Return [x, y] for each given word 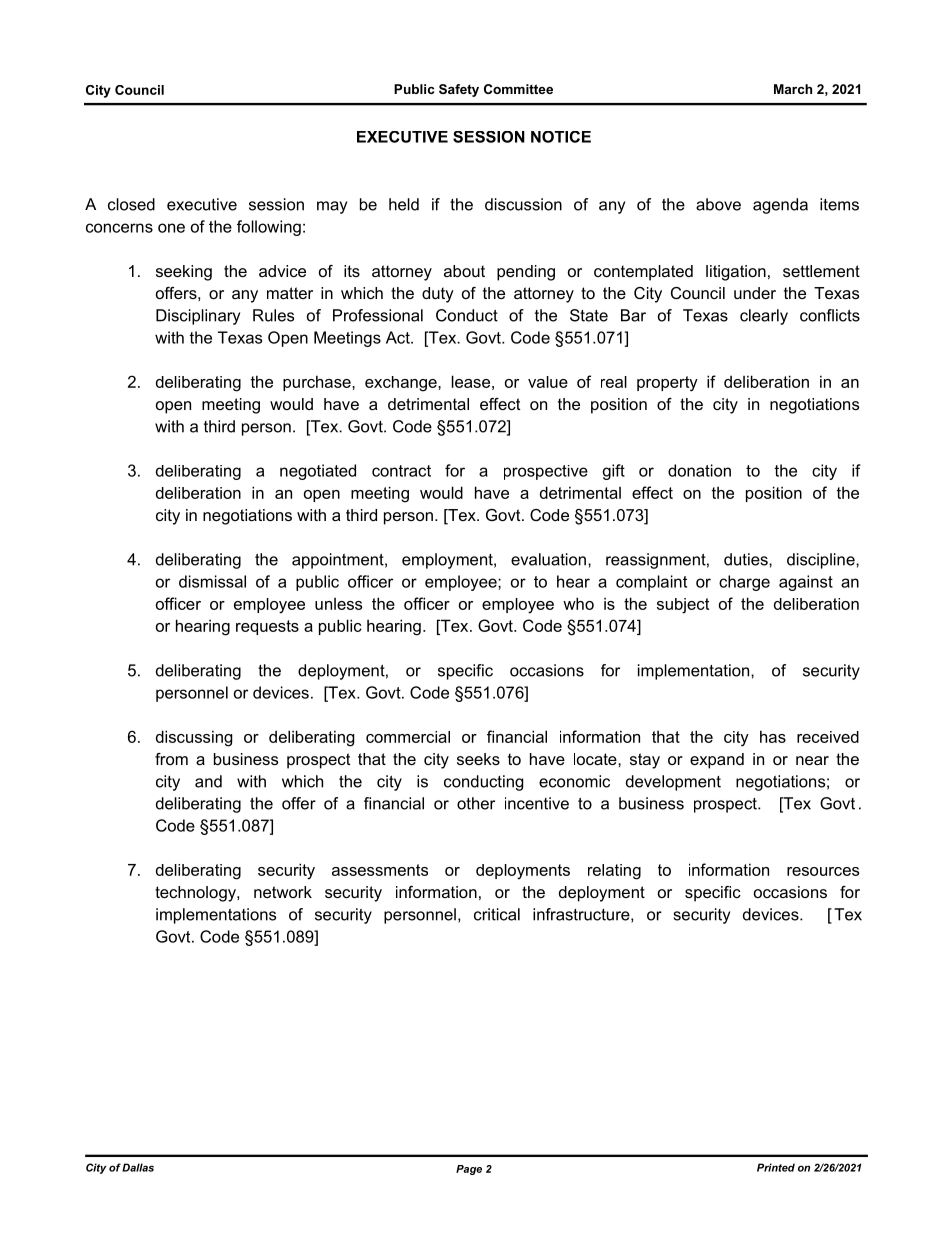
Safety [459, 90]
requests [267, 627]
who [578, 603]
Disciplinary [198, 317]
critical [497, 914]
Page [469, 1170]
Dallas [138, 1167]
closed [131, 204]
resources [823, 871]
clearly [764, 317]
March [793, 89]
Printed [776, 1167]
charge [744, 583]
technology [196, 894]
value [548, 382]
